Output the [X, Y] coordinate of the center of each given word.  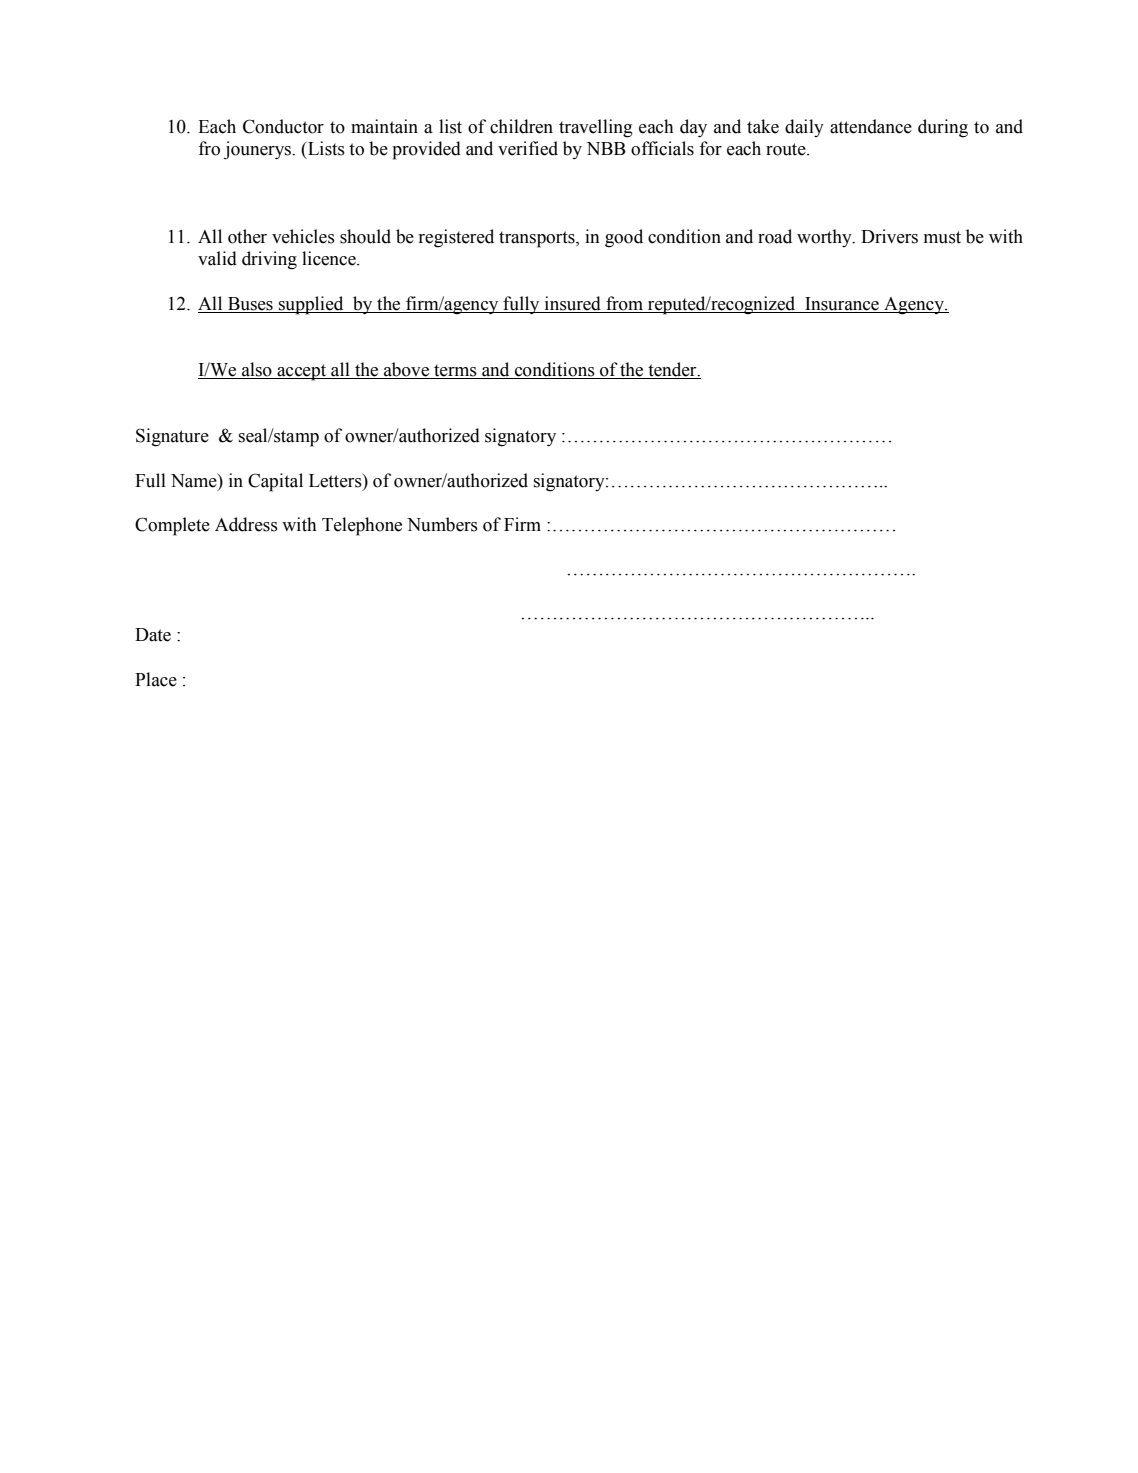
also [257, 370]
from [624, 303]
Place [156, 679]
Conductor [283, 126]
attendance [871, 126]
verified [528, 148]
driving [269, 260]
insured [573, 303]
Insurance [842, 304]
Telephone [362, 526]
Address [246, 524]
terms [455, 371]
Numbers [442, 524]
